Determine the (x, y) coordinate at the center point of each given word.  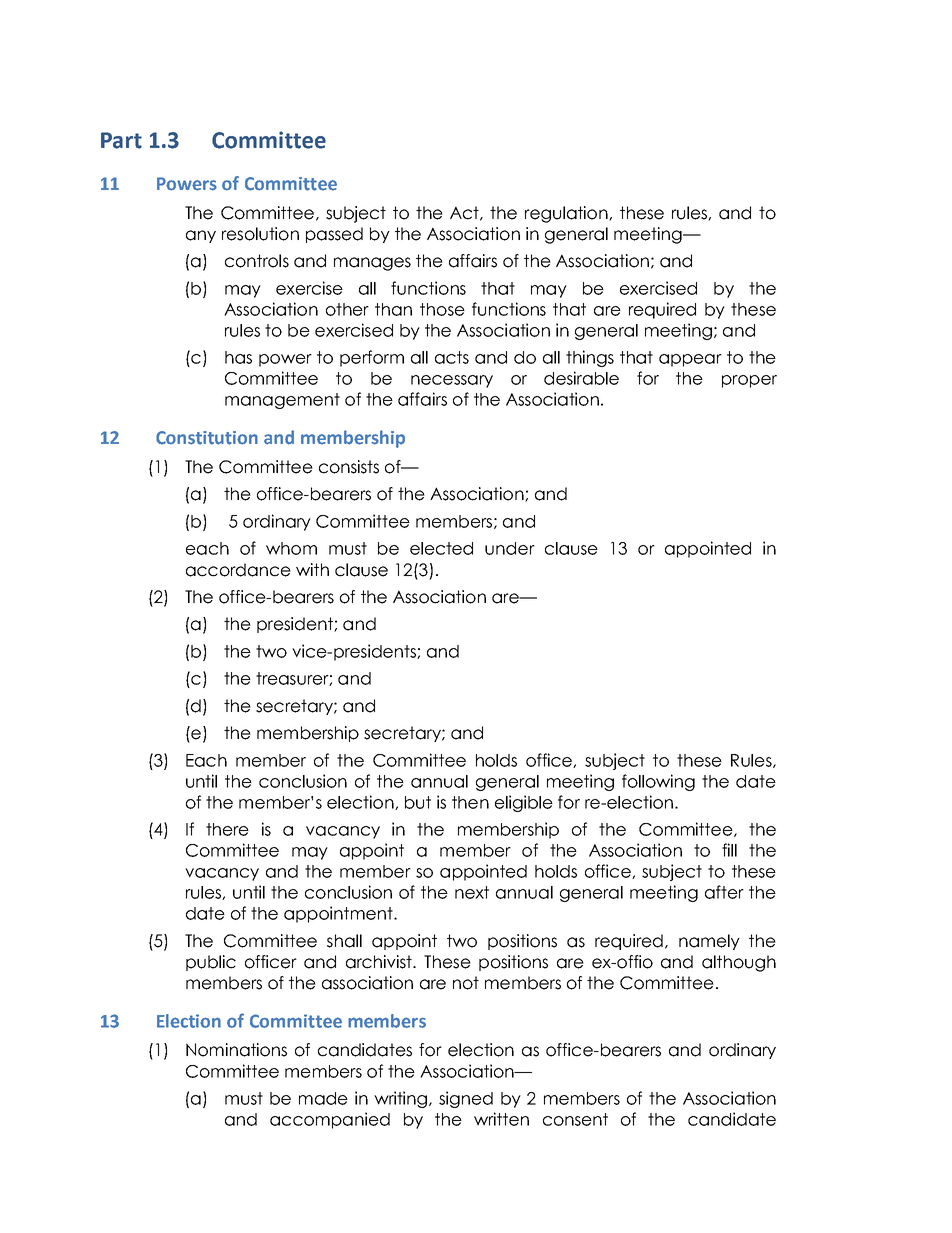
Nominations (236, 1050)
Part (121, 140)
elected (441, 548)
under (510, 548)
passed (334, 235)
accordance (238, 570)
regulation (567, 214)
